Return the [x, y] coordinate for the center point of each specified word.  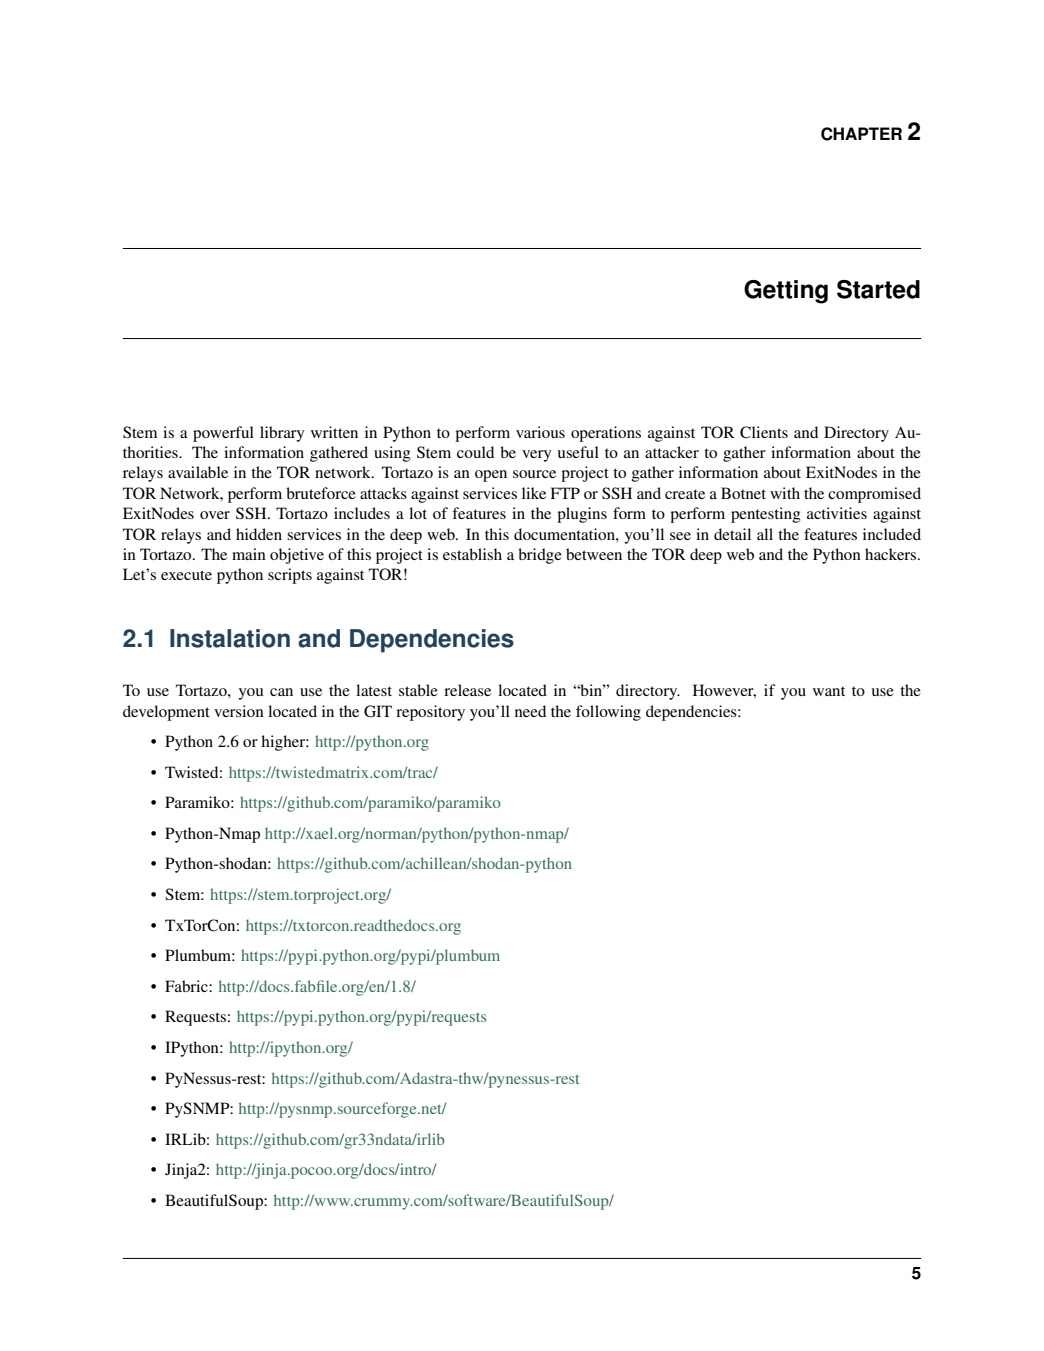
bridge [540, 556]
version [239, 711]
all [765, 534]
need [530, 711]
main [249, 554]
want [829, 691]
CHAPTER [861, 134]
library [282, 434]
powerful [223, 434]
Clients [764, 432]
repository [430, 713]
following [608, 713]
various [540, 432]
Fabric [187, 986]
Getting [786, 292]
